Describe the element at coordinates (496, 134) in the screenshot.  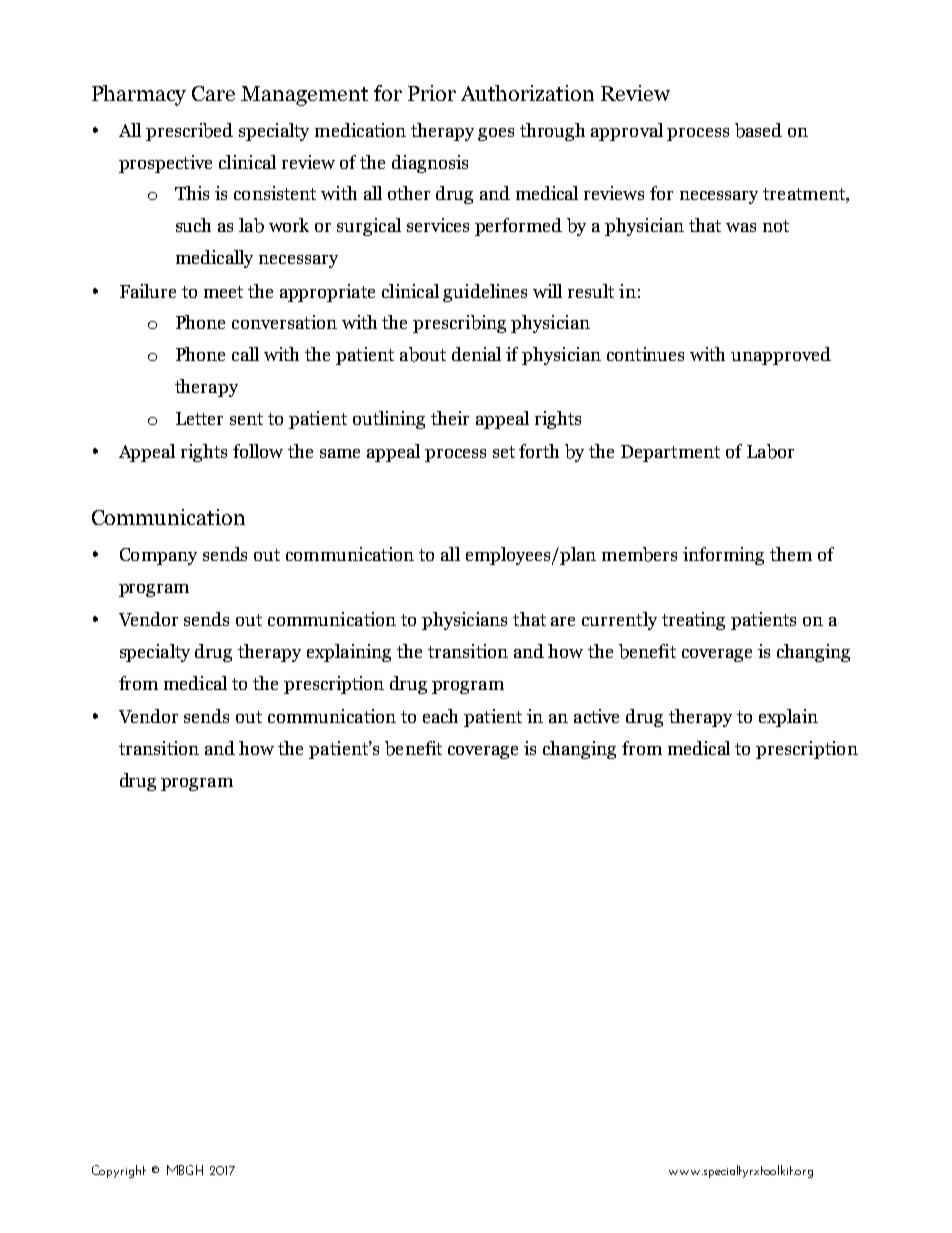
I see `goes` at that location.
